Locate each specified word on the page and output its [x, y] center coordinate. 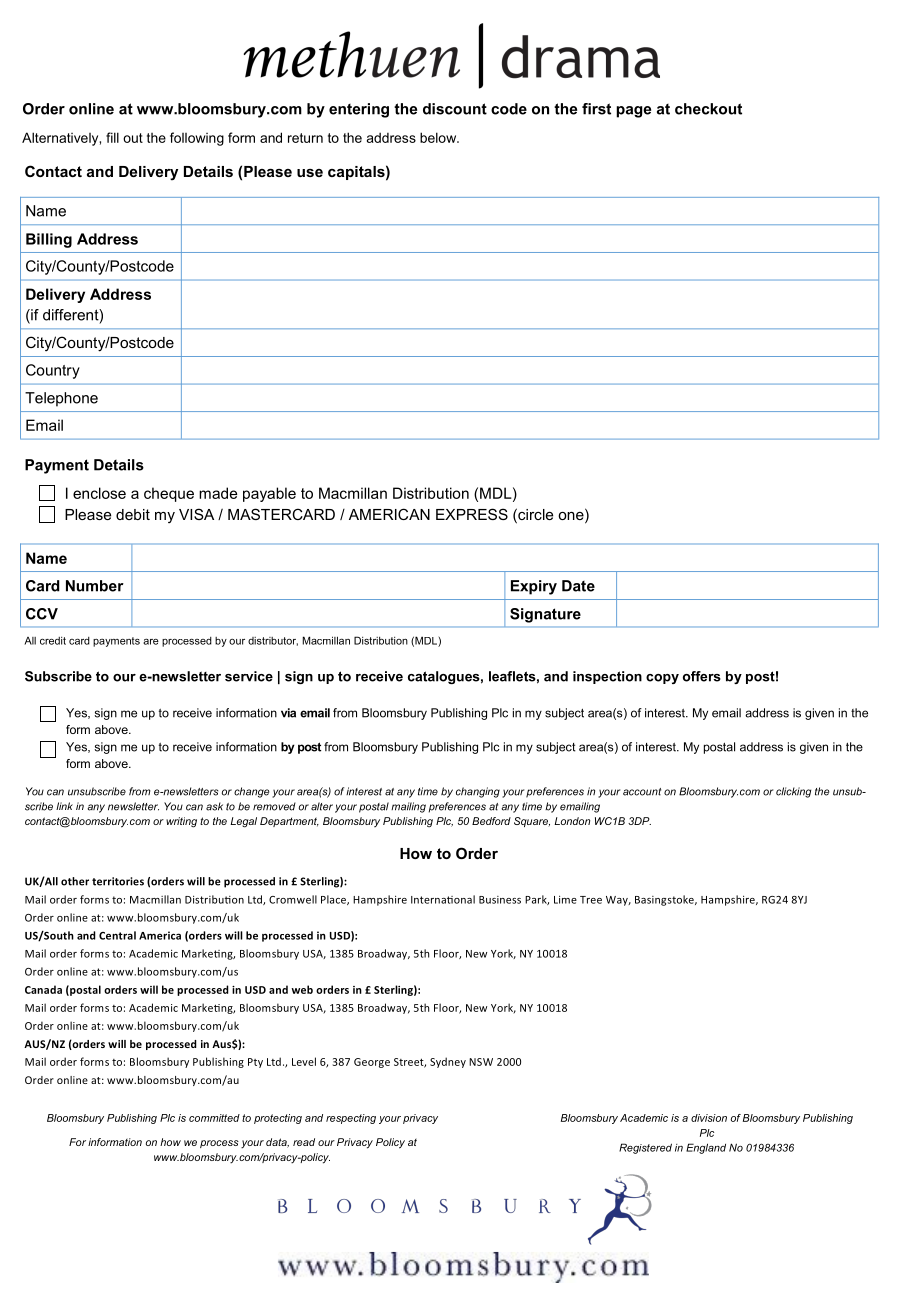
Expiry [534, 587]
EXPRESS [472, 514]
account [642, 792]
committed [214, 1118]
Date [578, 586]
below [439, 137]
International [443, 899]
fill [112, 137]
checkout [708, 109]
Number [95, 586]
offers [702, 676]
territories [118, 881]
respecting [351, 1119]
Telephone [61, 399]
